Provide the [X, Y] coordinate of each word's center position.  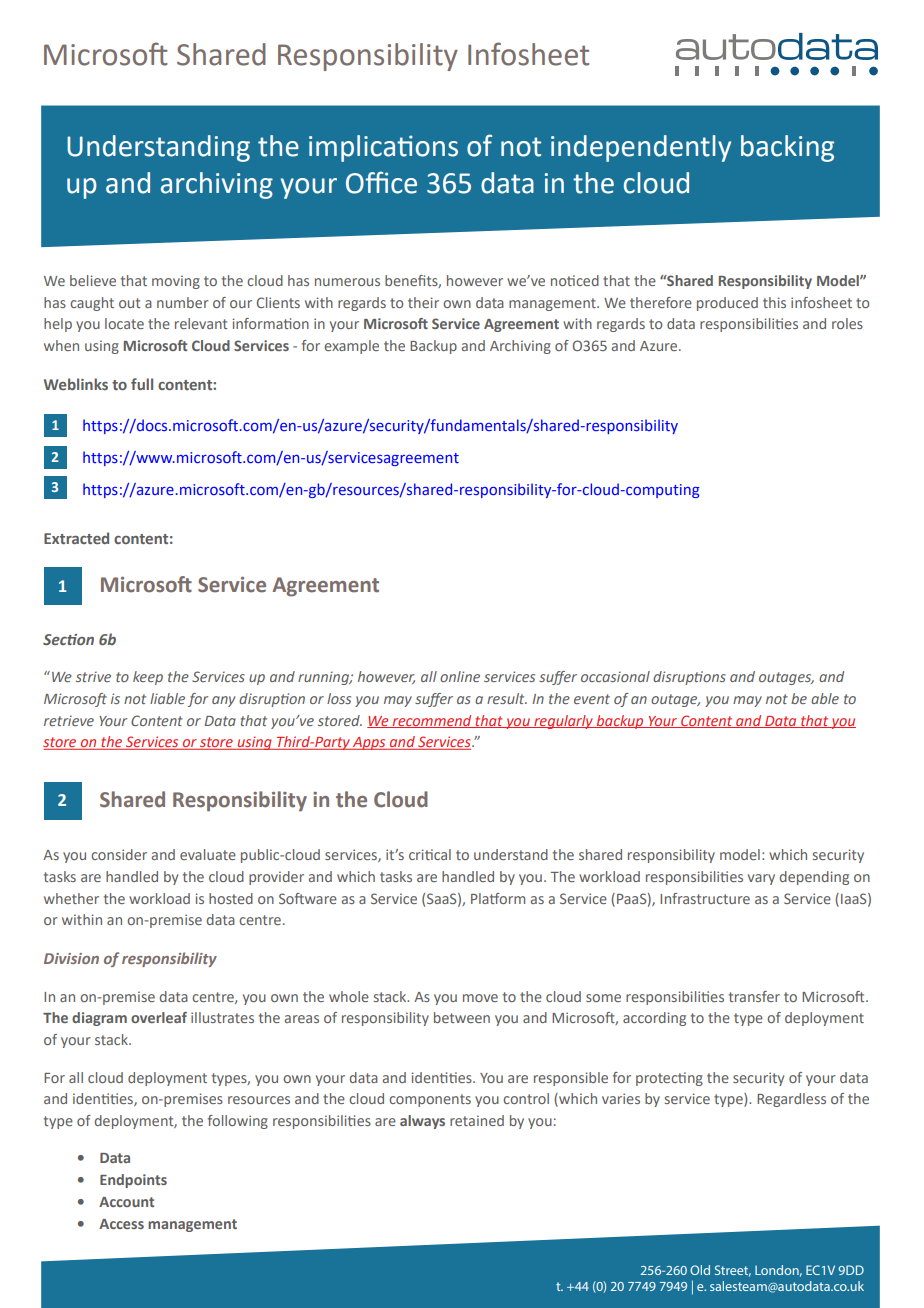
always [422, 1122]
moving [176, 282]
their [423, 302]
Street [733, 1271]
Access [121, 1224]
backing [787, 148]
